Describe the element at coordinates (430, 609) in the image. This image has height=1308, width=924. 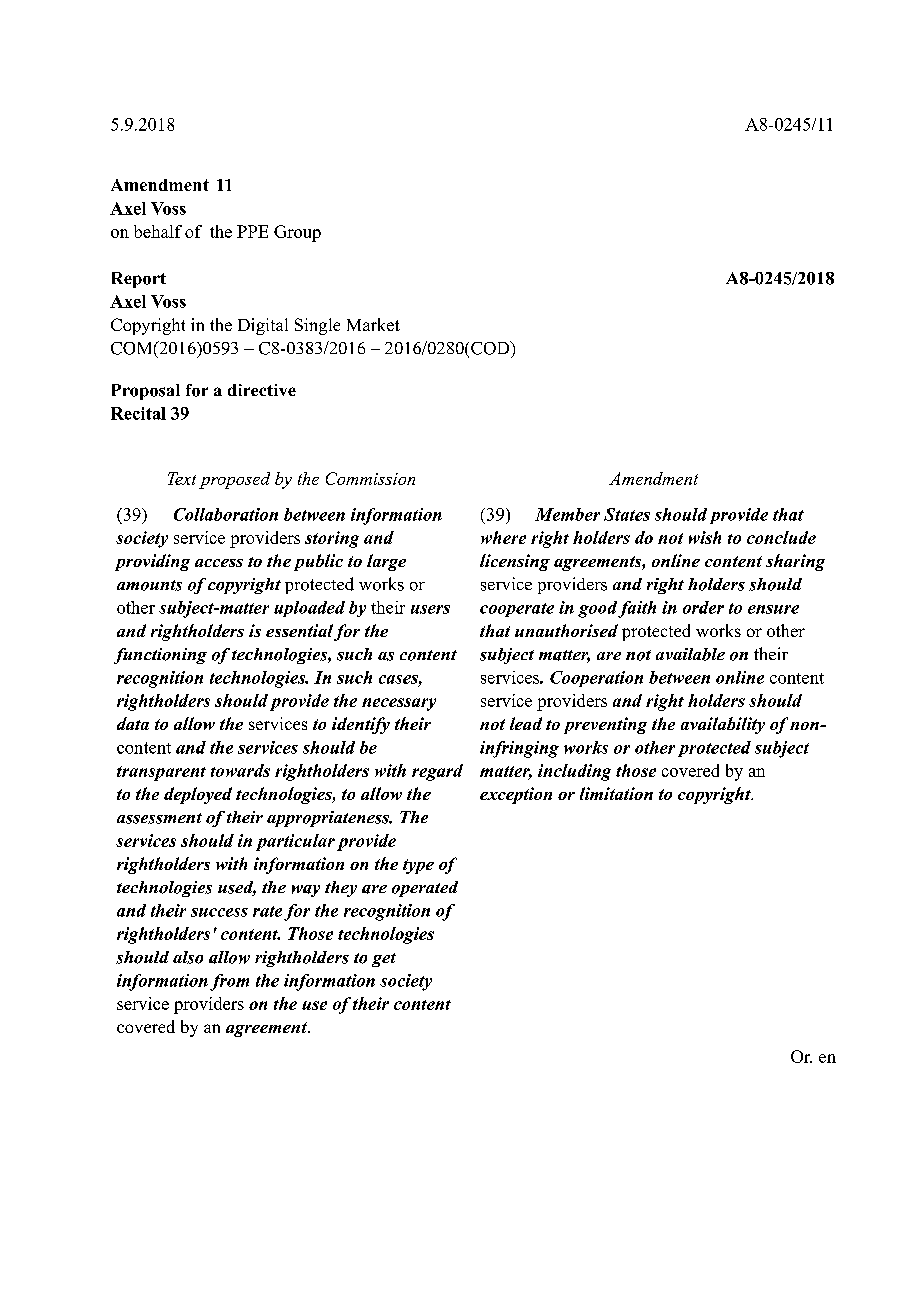
I see `users` at that location.
